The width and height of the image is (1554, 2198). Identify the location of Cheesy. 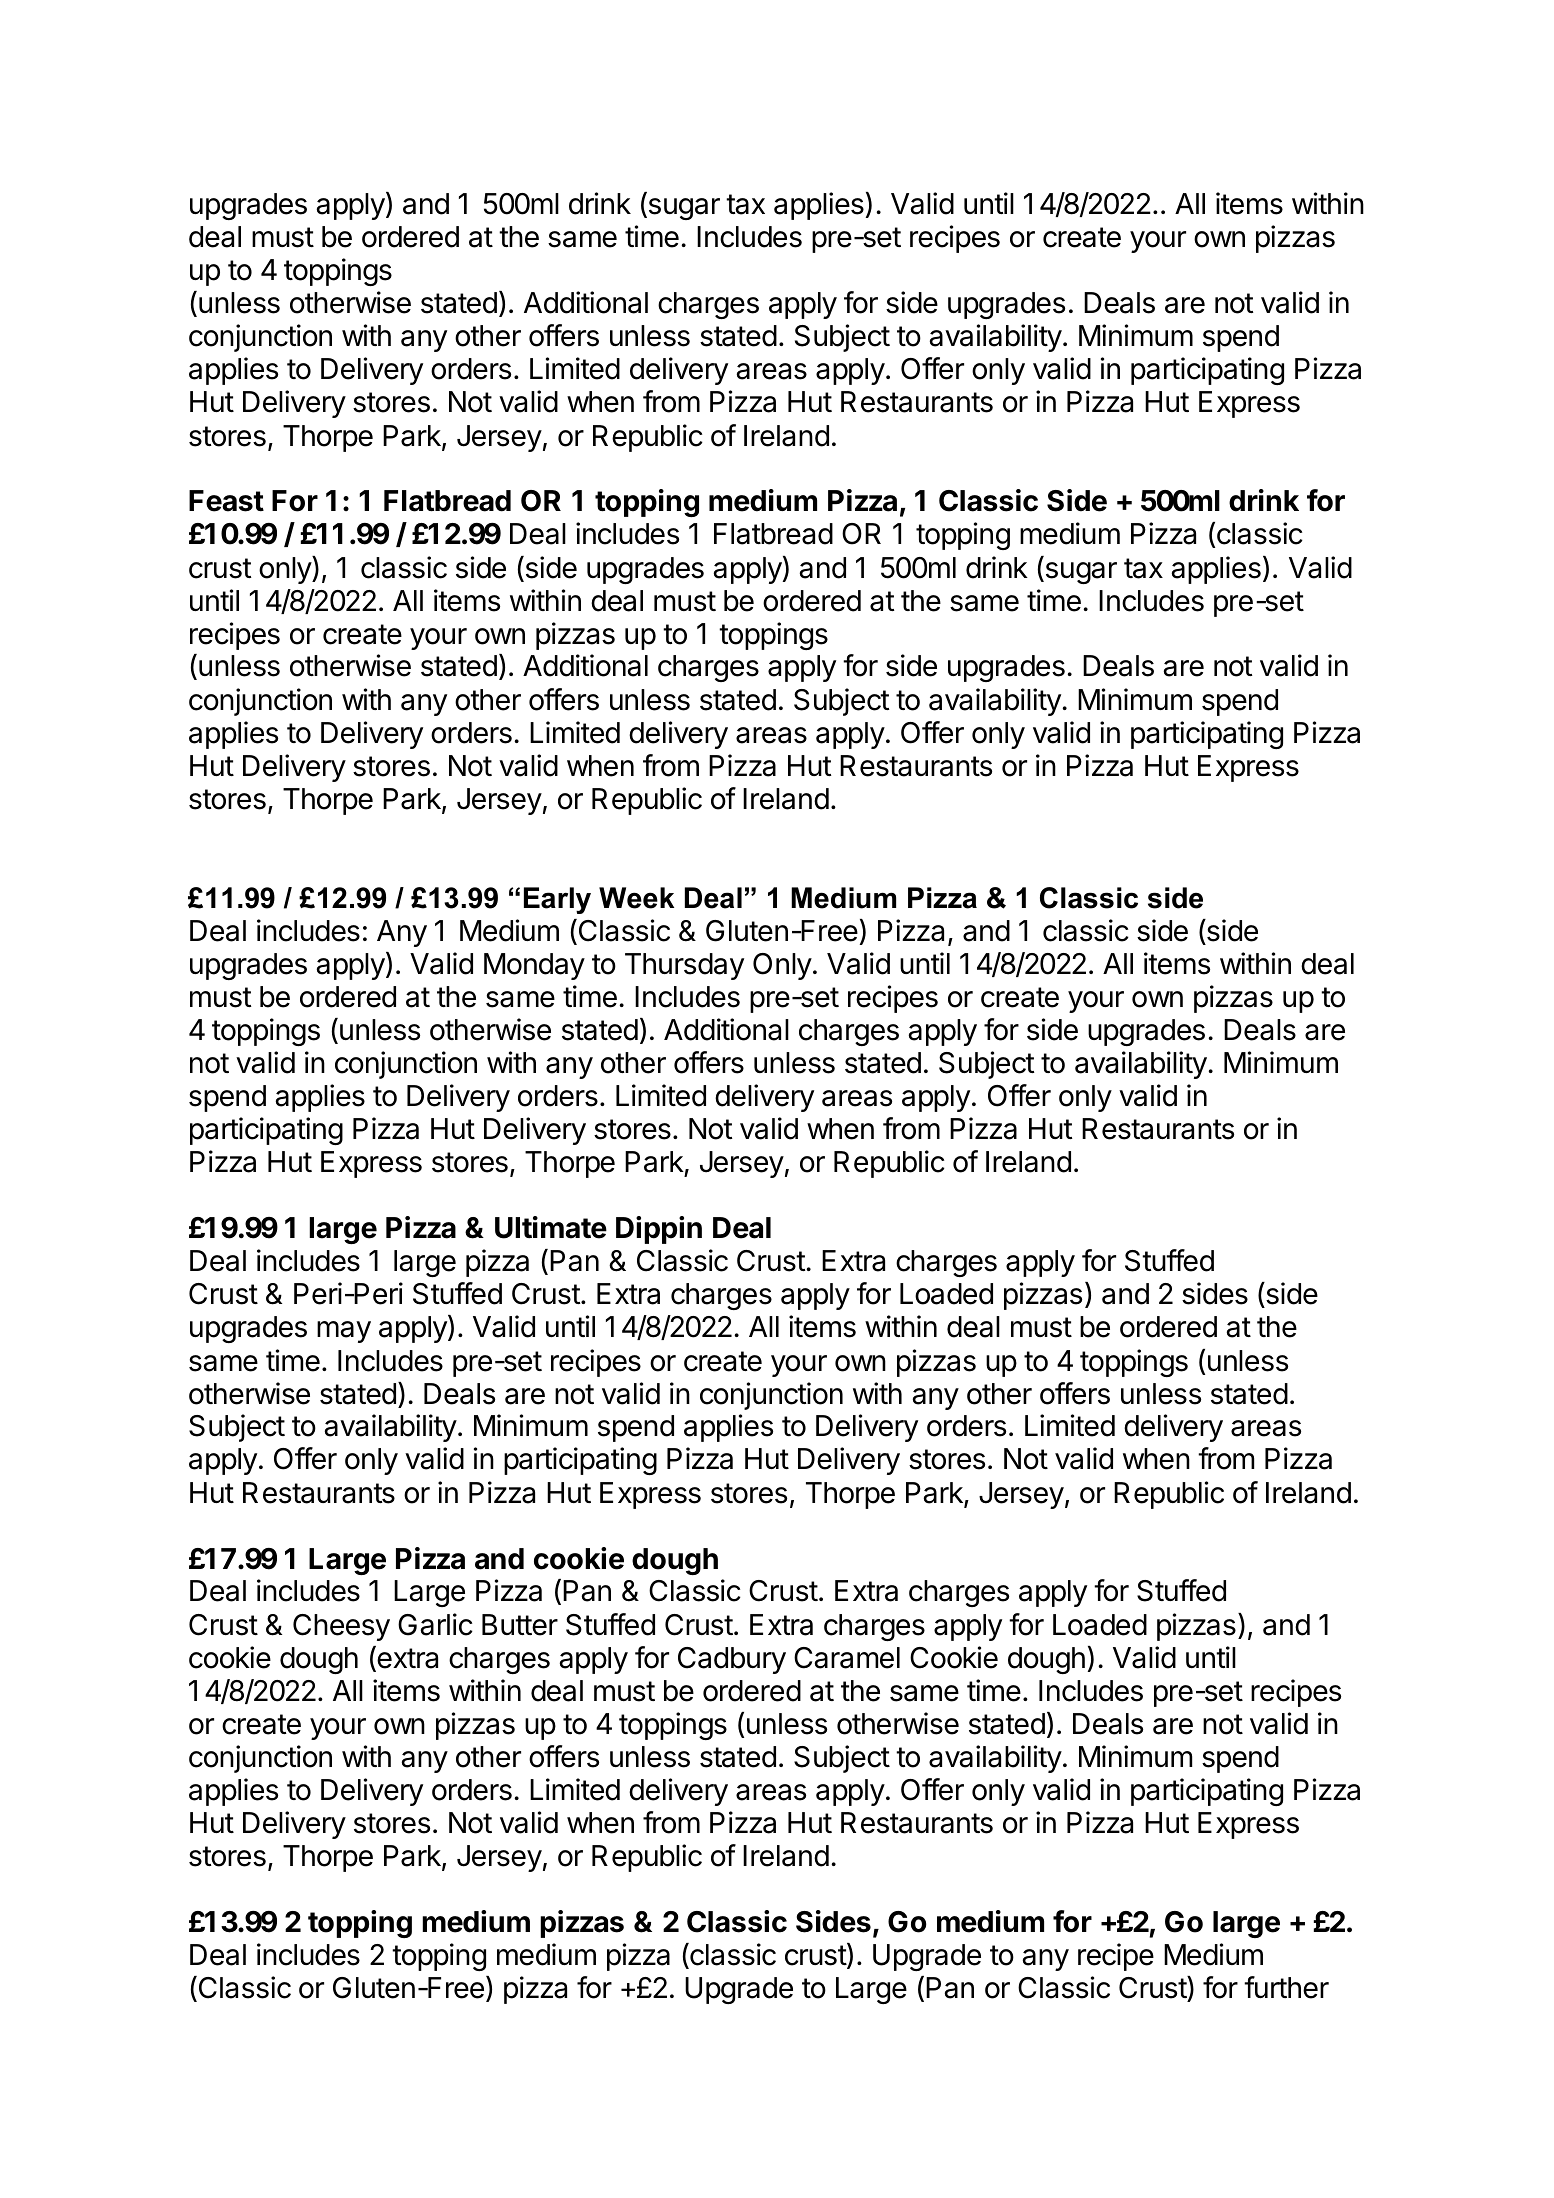
(341, 1627).
